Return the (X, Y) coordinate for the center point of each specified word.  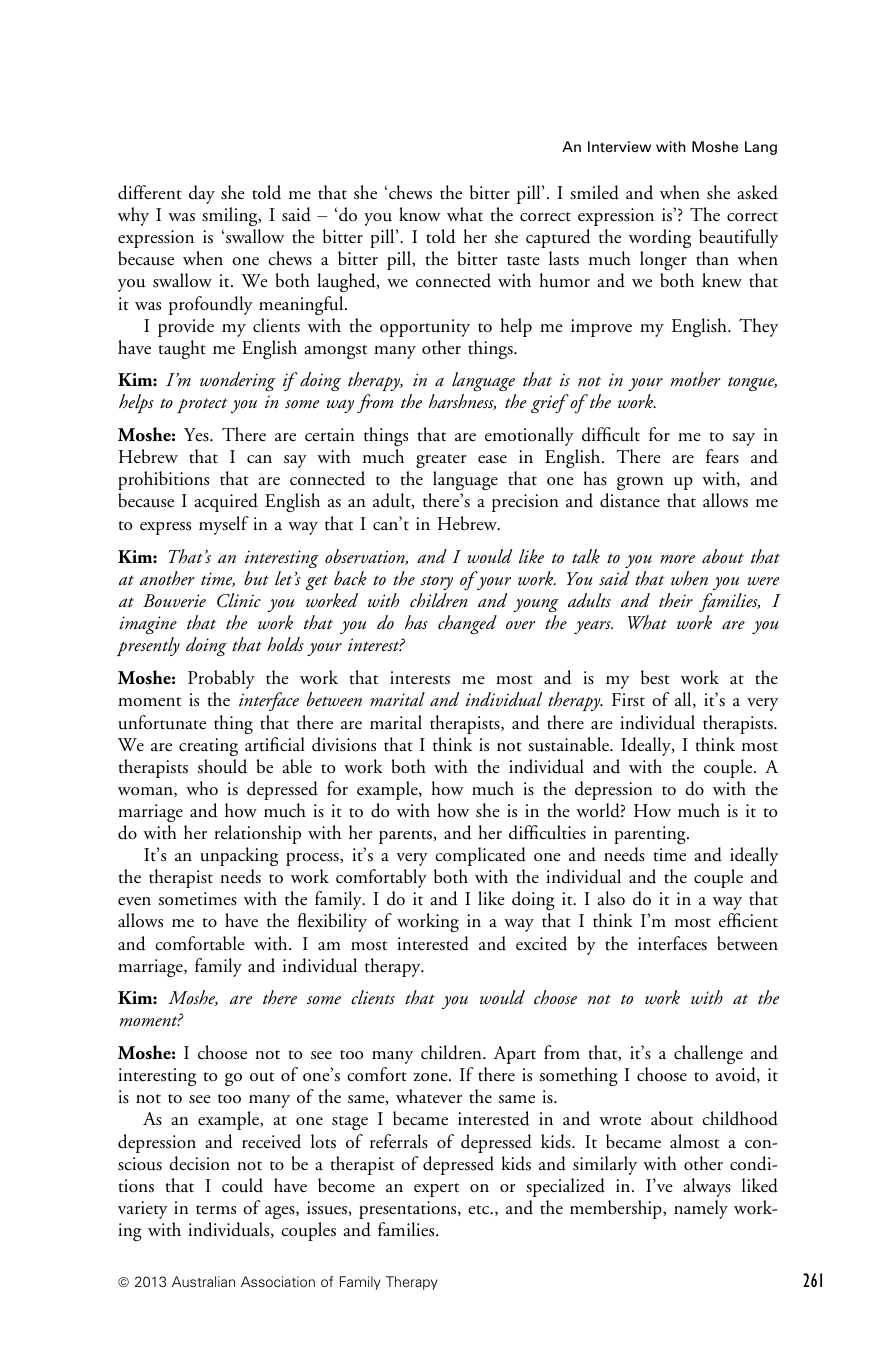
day (202, 194)
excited (541, 943)
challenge (708, 1054)
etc (480, 1210)
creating (208, 747)
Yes (197, 435)
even (134, 901)
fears (722, 456)
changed (467, 624)
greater (441, 461)
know (420, 214)
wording (660, 238)
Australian (203, 1281)
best (655, 677)
